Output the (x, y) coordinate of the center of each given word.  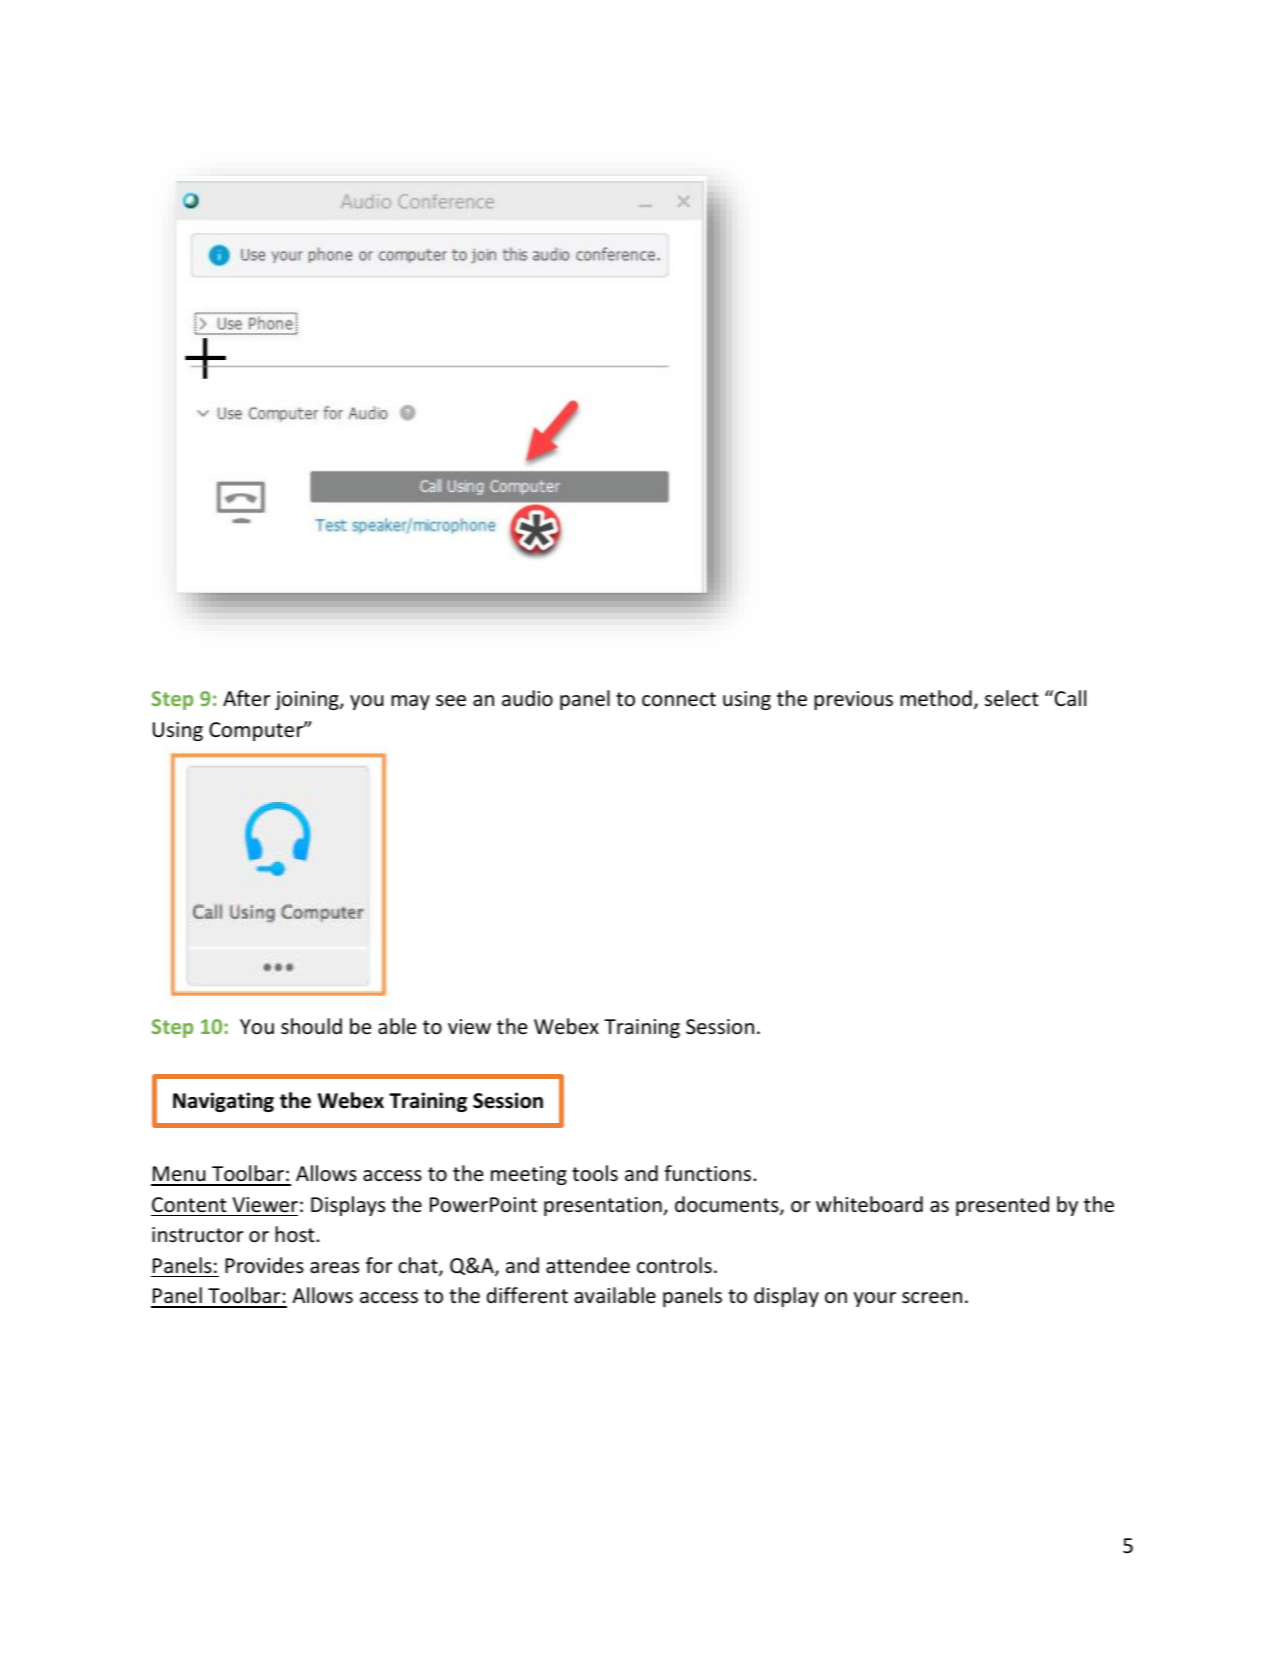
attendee (588, 1265)
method (936, 698)
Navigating (223, 1102)
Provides (264, 1265)
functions (709, 1173)
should (311, 1026)
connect (679, 699)
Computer (257, 731)
